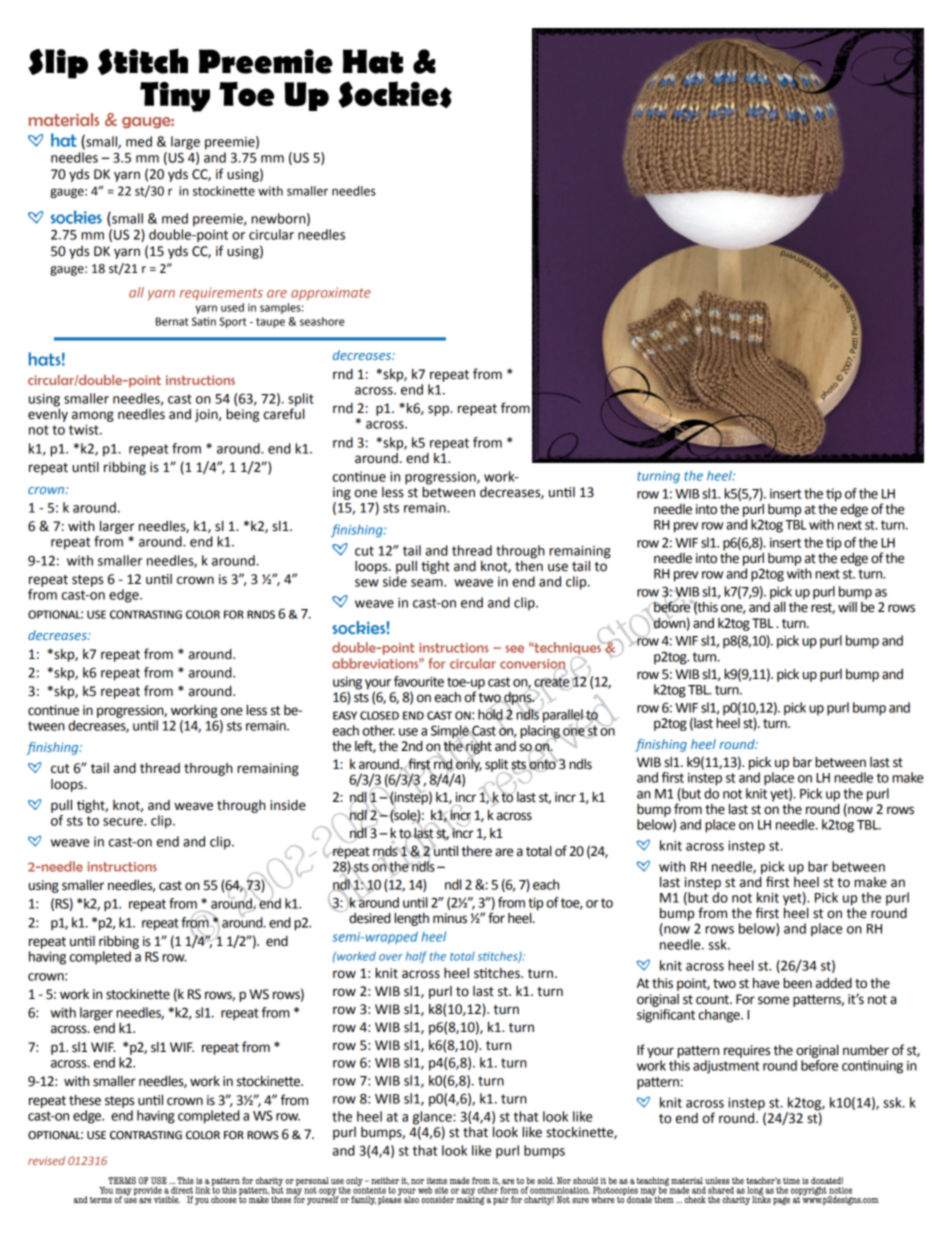 Image resolution: width=952 pixels, height=1233 pixels. I want to click on twist, so click(85, 429).
